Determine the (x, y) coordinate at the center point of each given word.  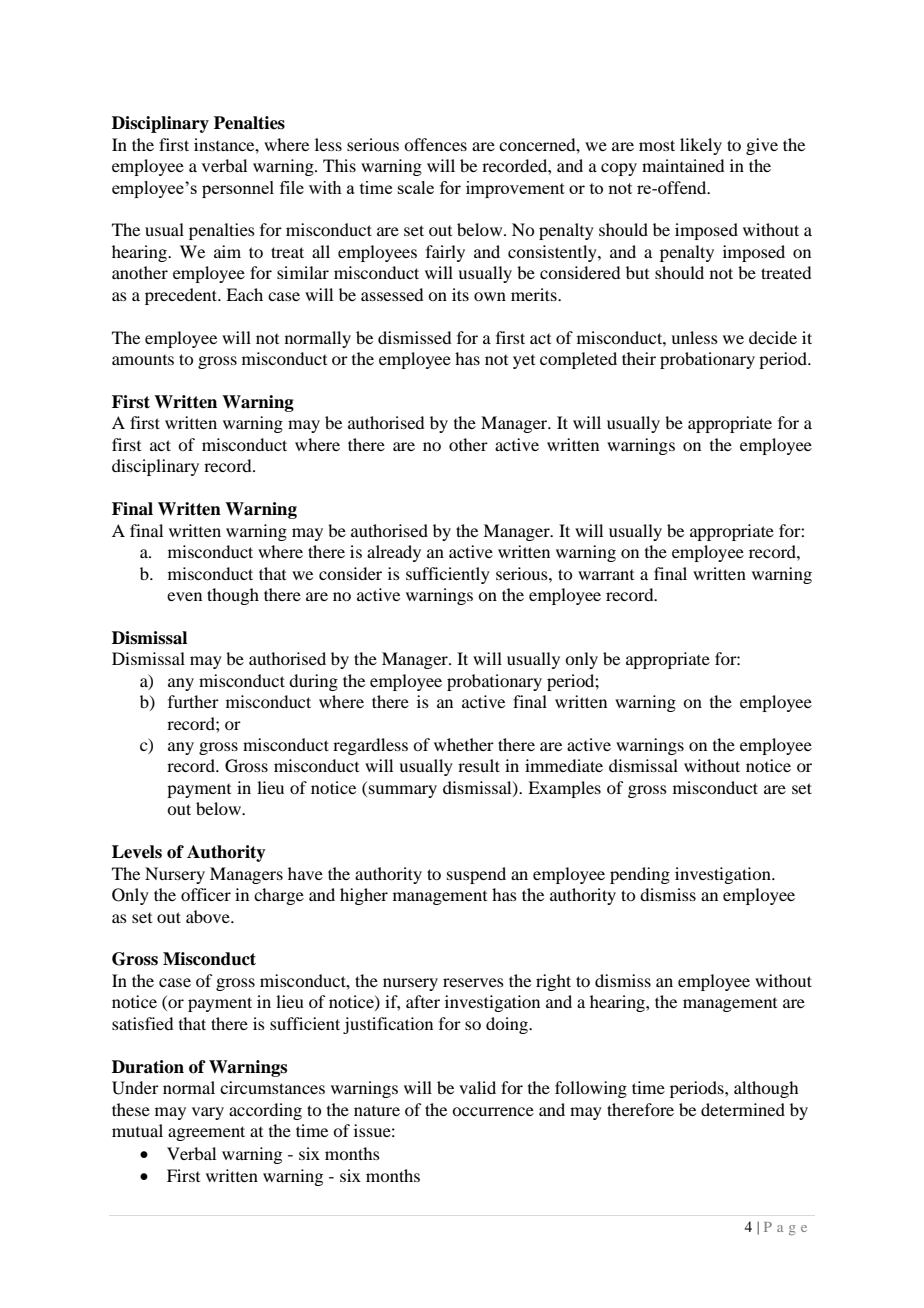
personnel (238, 189)
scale (416, 187)
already (394, 553)
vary (208, 1113)
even (184, 596)
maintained (683, 165)
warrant (606, 575)
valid (477, 1087)
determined (743, 1109)
